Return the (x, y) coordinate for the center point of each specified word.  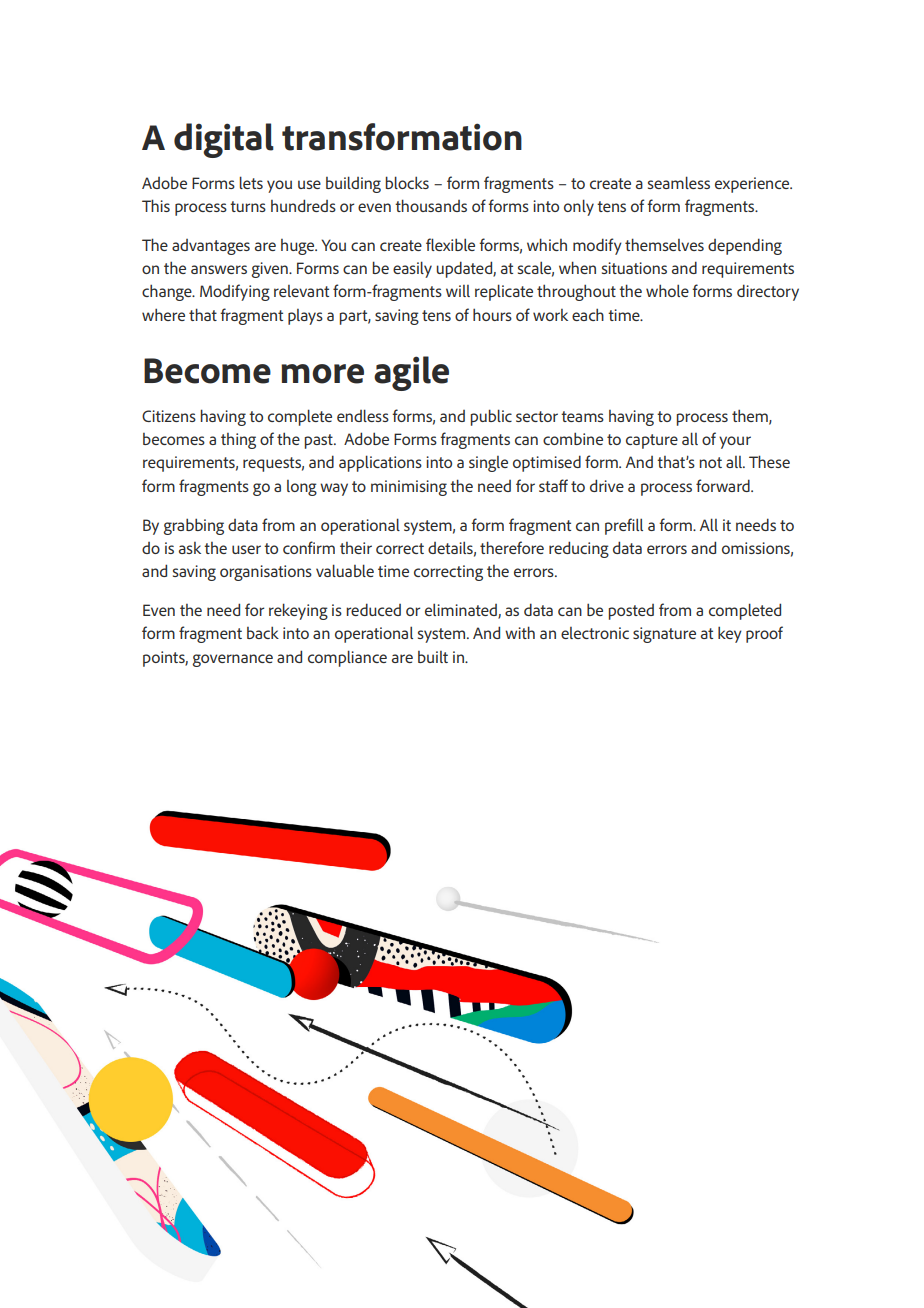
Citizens (169, 416)
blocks (407, 182)
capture (652, 441)
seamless (679, 182)
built (433, 657)
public (491, 417)
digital (224, 140)
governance (232, 660)
